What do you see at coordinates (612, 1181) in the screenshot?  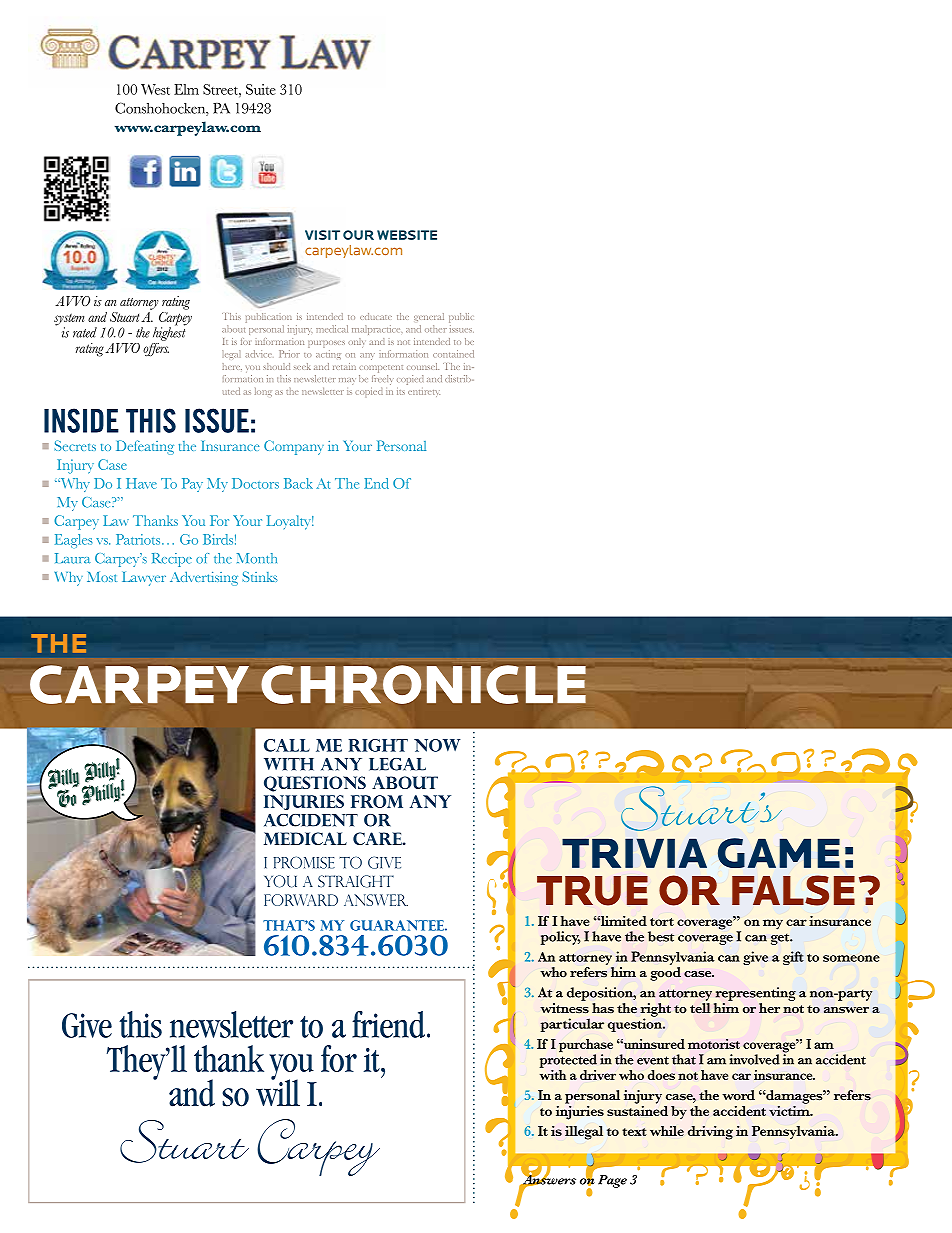 I see `Page` at bounding box center [612, 1181].
